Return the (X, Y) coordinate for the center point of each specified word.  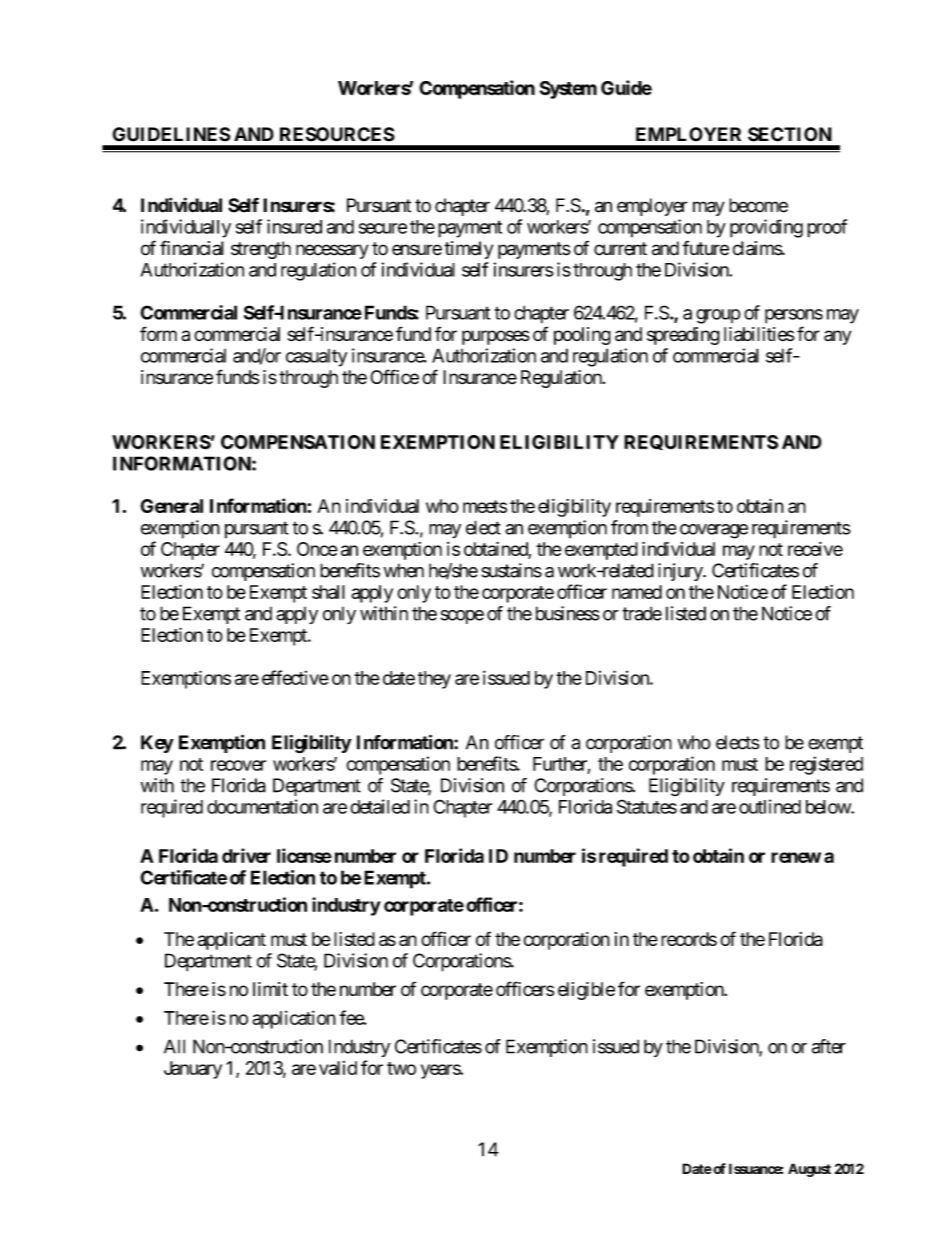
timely (468, 250)
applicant (231, 941)
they (434, 680)
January (193, 1070)
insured (294, 226)
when (404, 570)
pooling (582, 336)
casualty (316, 358)
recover (238, 765)
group (718, 316)
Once (317, 549)
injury (681, 572)
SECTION (790, 134)
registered (826, 765)
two (401, 1068)
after (829, 1046)
